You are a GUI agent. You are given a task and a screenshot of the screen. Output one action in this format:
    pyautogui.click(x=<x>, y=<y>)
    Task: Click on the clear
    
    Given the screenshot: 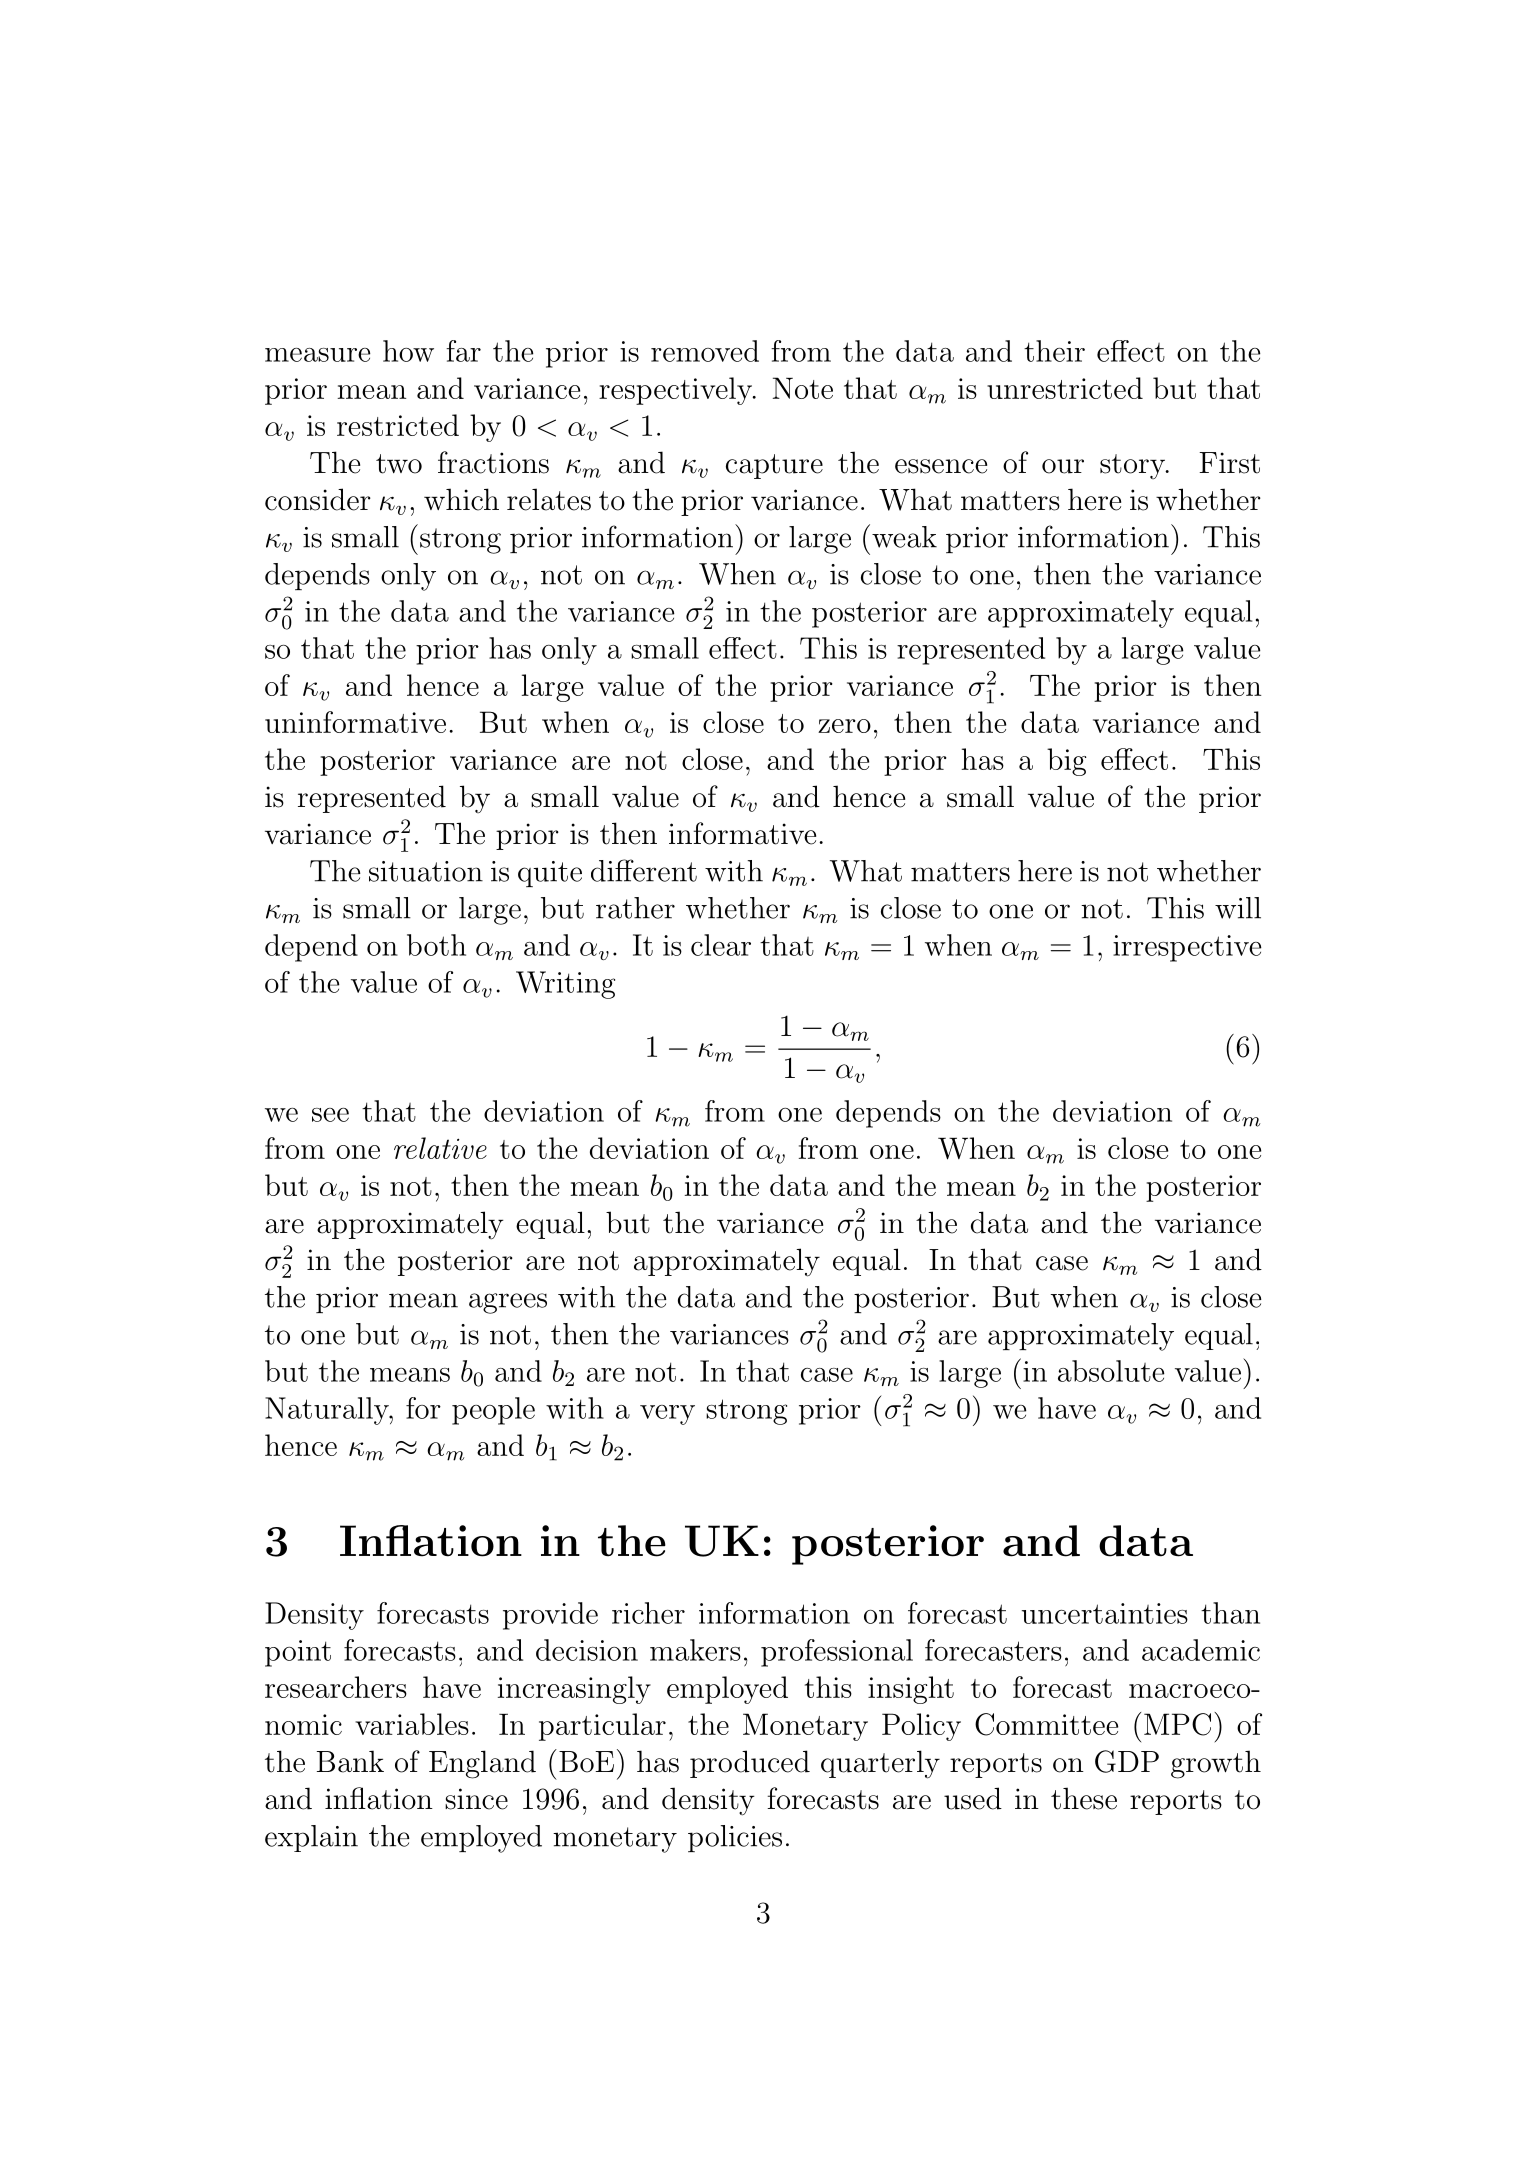 What is the action you would take?
    pyautogui.click(x=721, y=945)
